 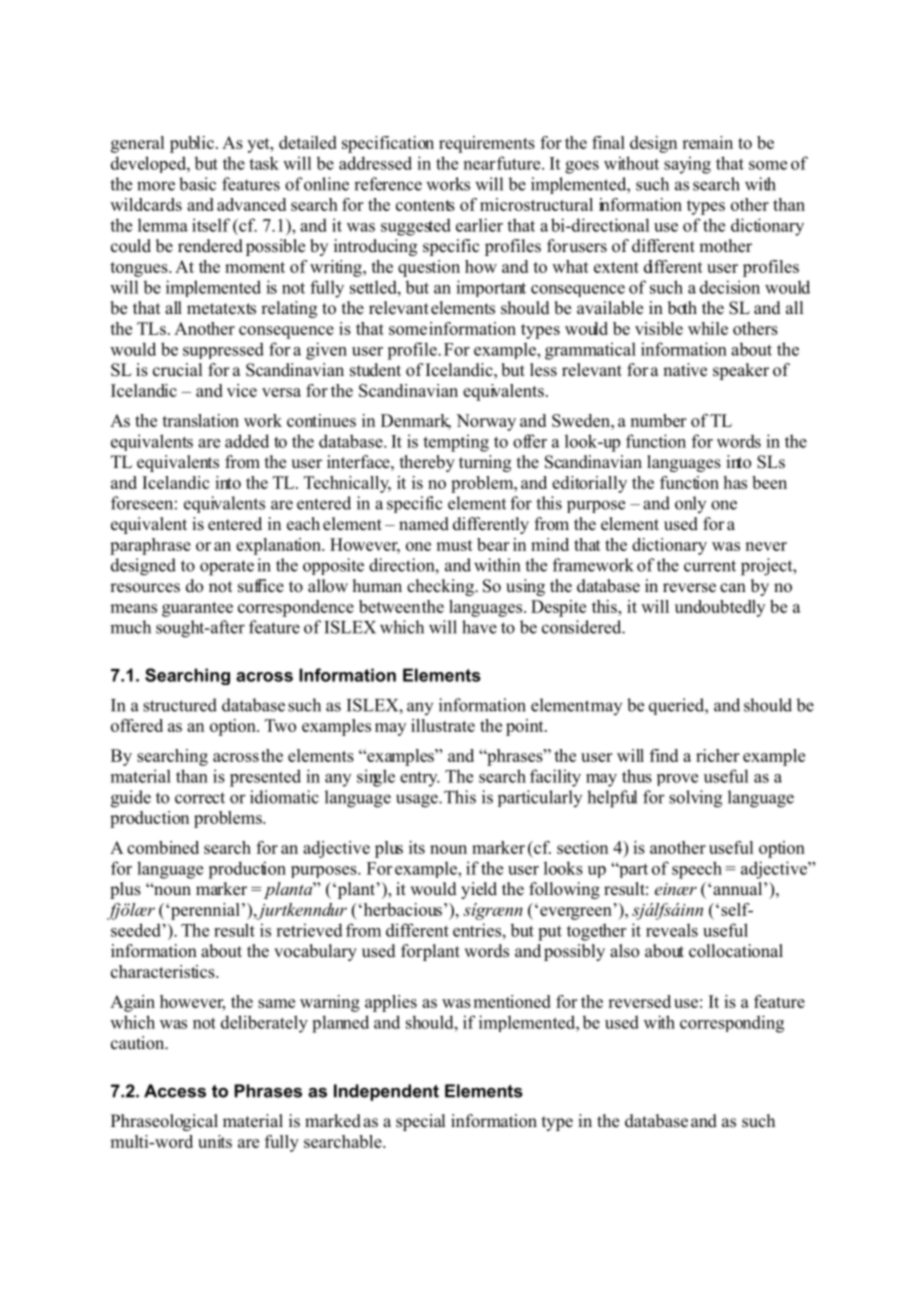 I want to click on saying, so click(x=687, y=165).
